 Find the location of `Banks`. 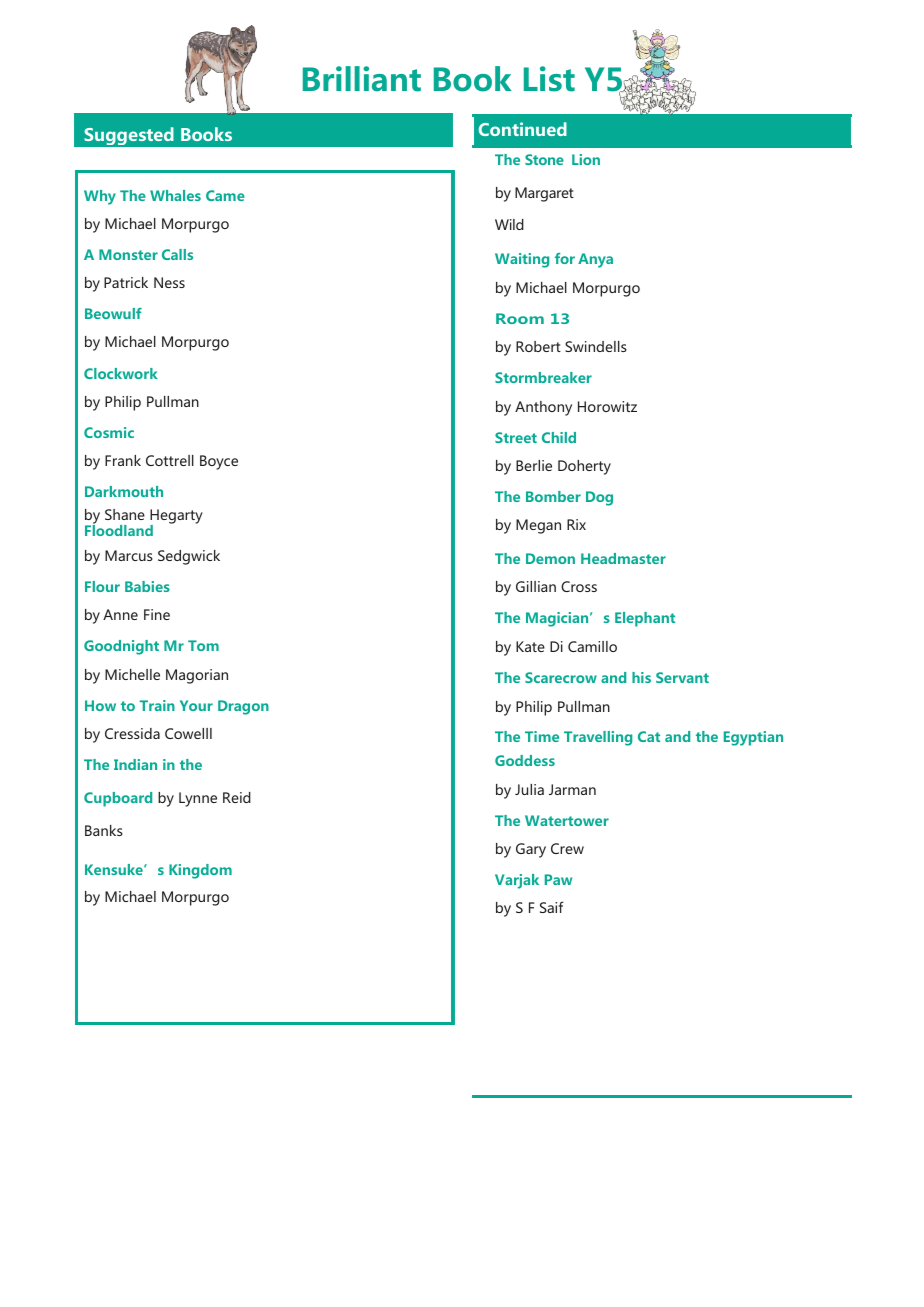

Banks is located at coordinates (104, 830).
